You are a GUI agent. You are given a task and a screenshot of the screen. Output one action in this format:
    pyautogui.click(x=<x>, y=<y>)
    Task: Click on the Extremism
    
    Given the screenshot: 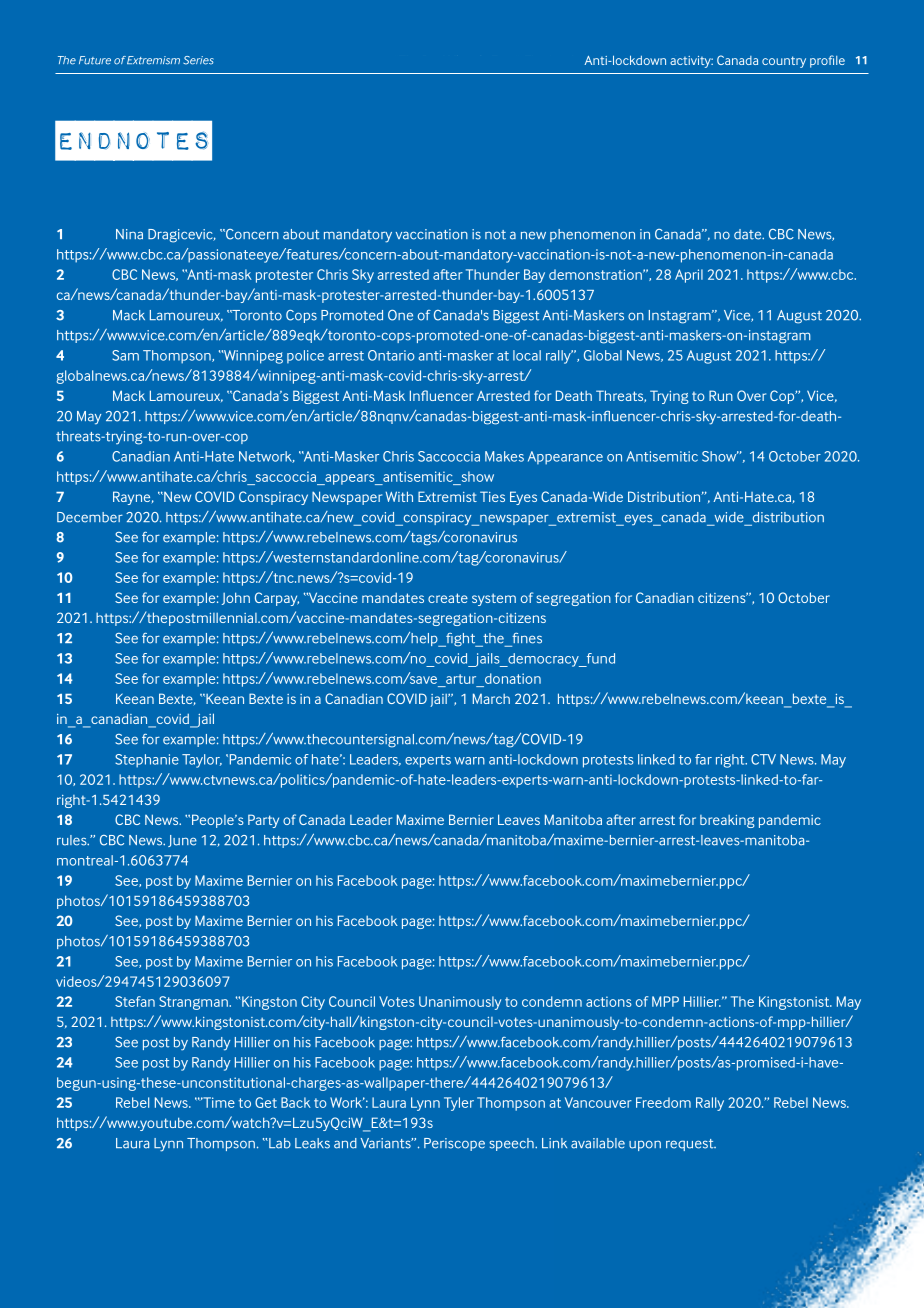 What is the action you would take?
    pyautogui.click(x=152, y=60)
